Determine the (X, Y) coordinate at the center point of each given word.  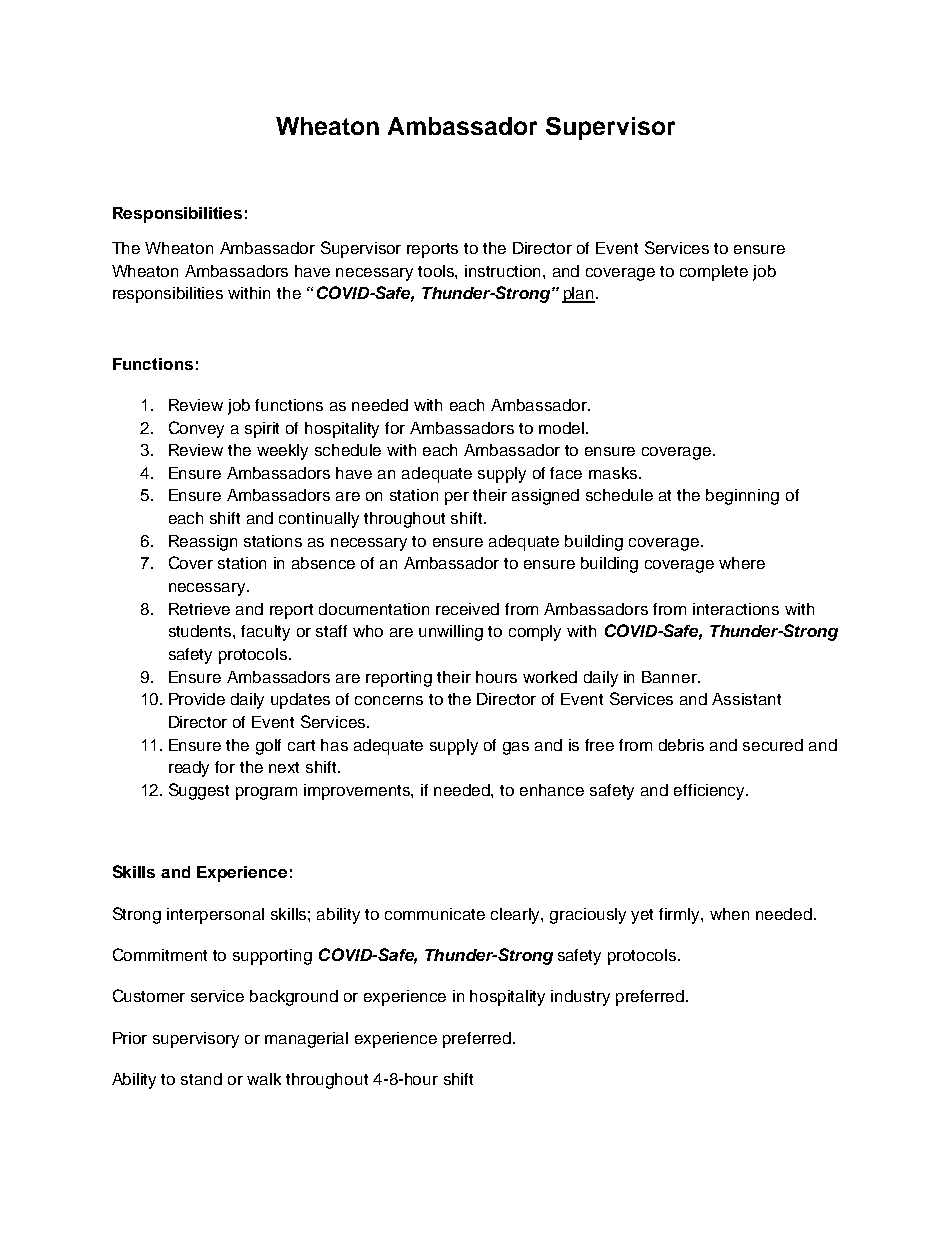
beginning (742, 497)
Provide (197, 699)
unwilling (451, 633)
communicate (435, 914)
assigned (545, 497)
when (729, 914)
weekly (282, 452)
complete (714, 273)
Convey (196, 429)
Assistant (746, 699)
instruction (504, 271)
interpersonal (215, 916)
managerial (306, 1040)
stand (201, 1079)
